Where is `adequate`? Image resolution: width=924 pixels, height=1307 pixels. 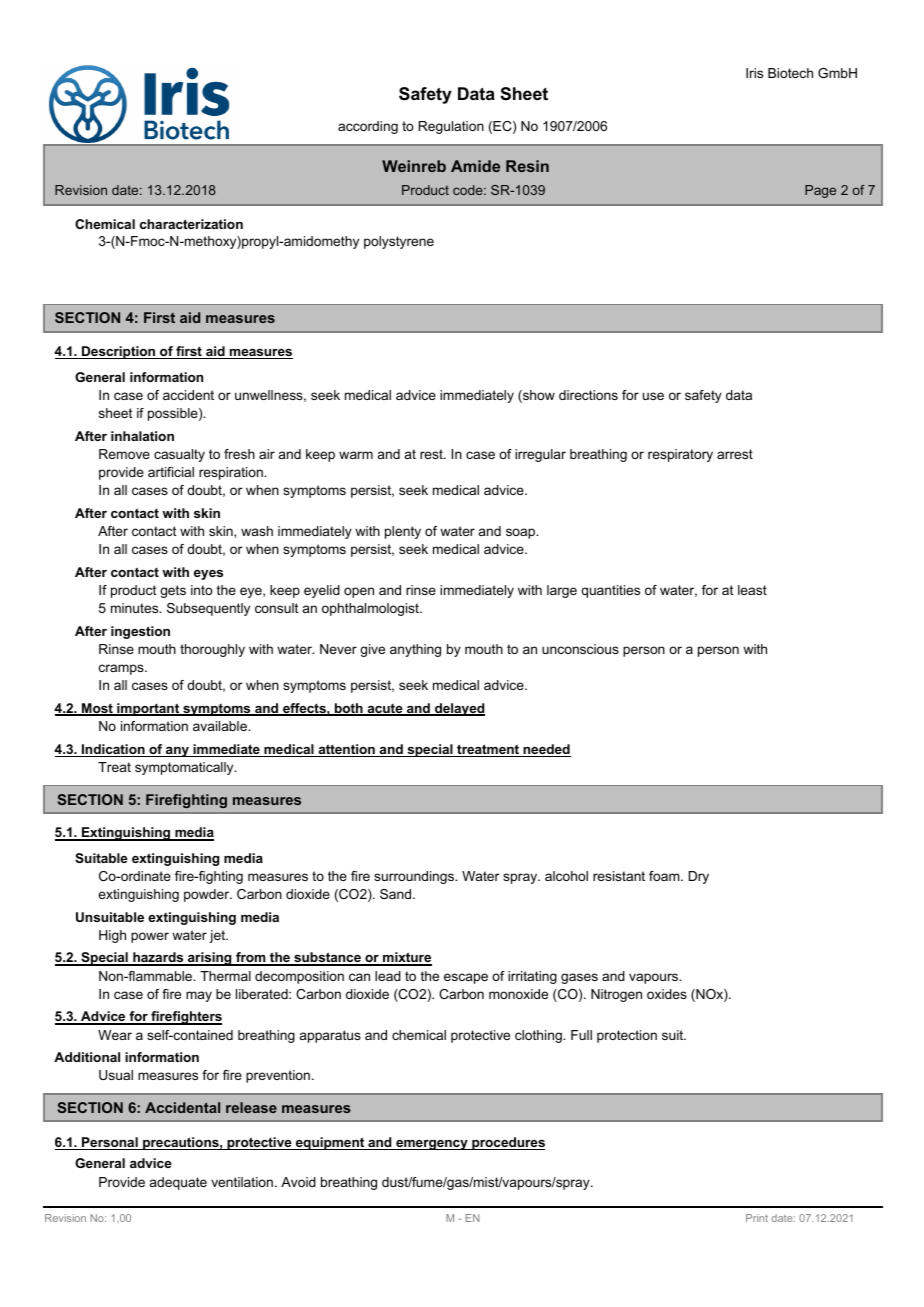 adequate is located at coordinates (178, 1183).
